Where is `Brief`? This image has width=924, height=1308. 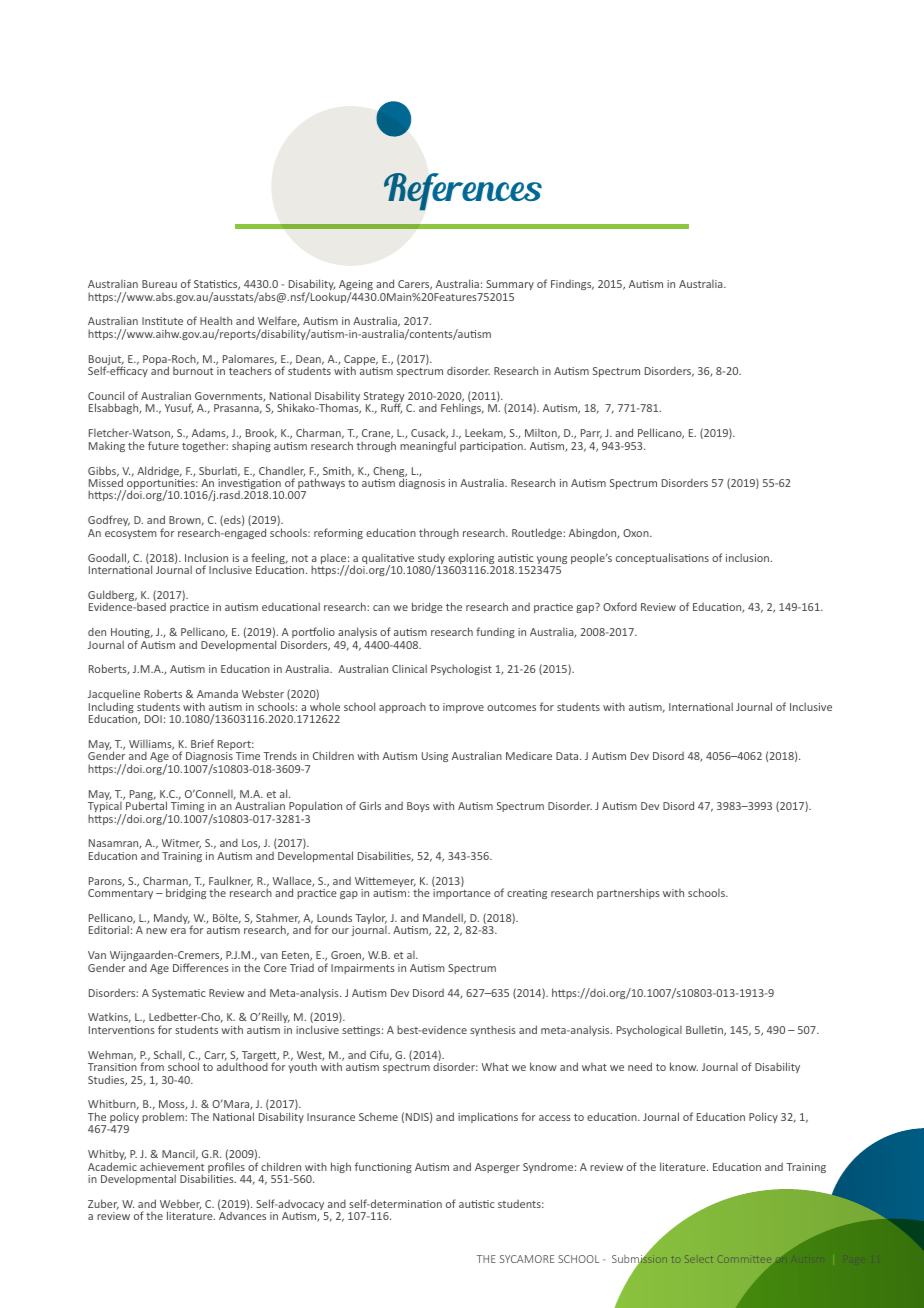 Brief is located at coordinates (202, 743).
